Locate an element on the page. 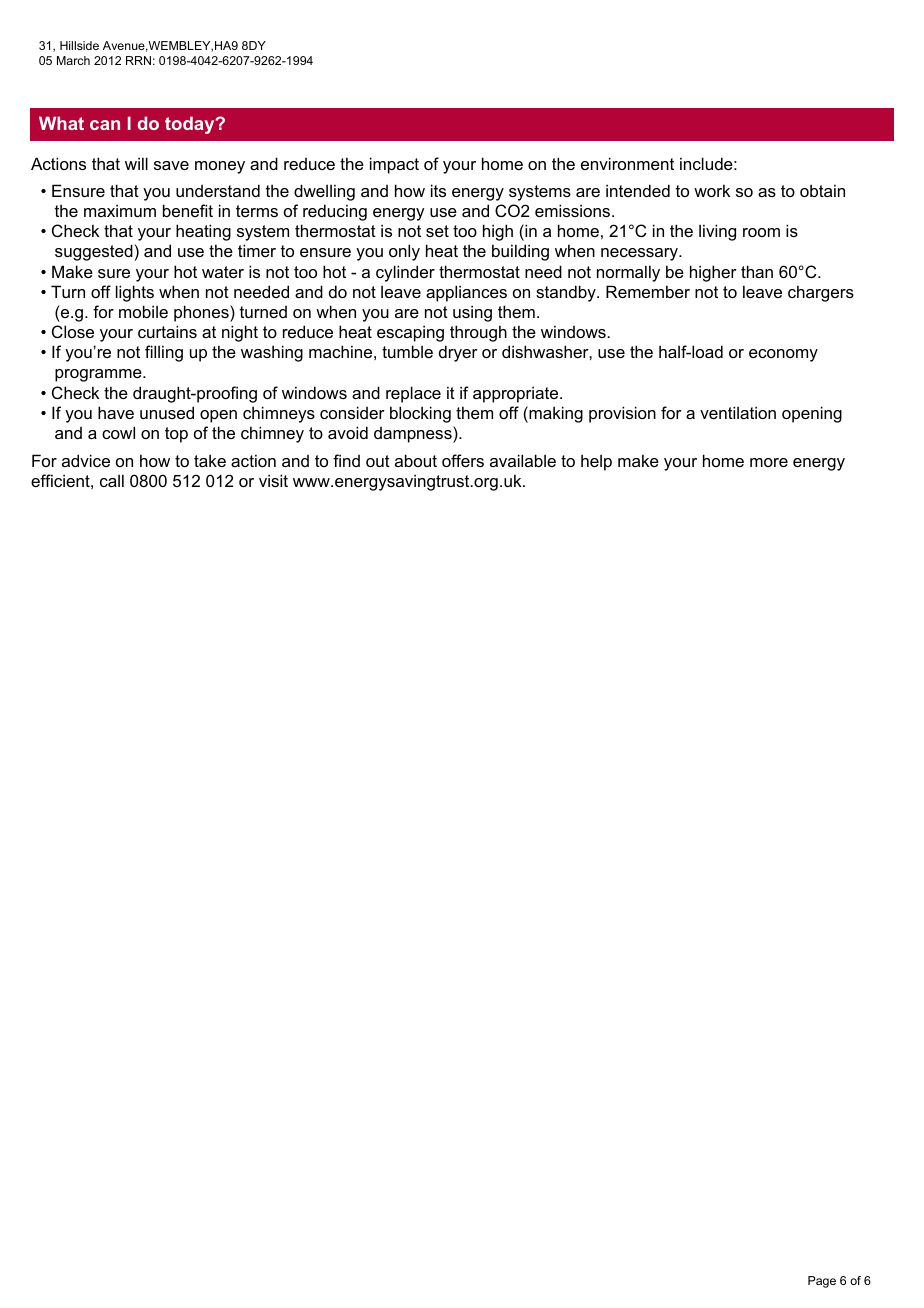  Page is located at coordinates (822, 1282).
